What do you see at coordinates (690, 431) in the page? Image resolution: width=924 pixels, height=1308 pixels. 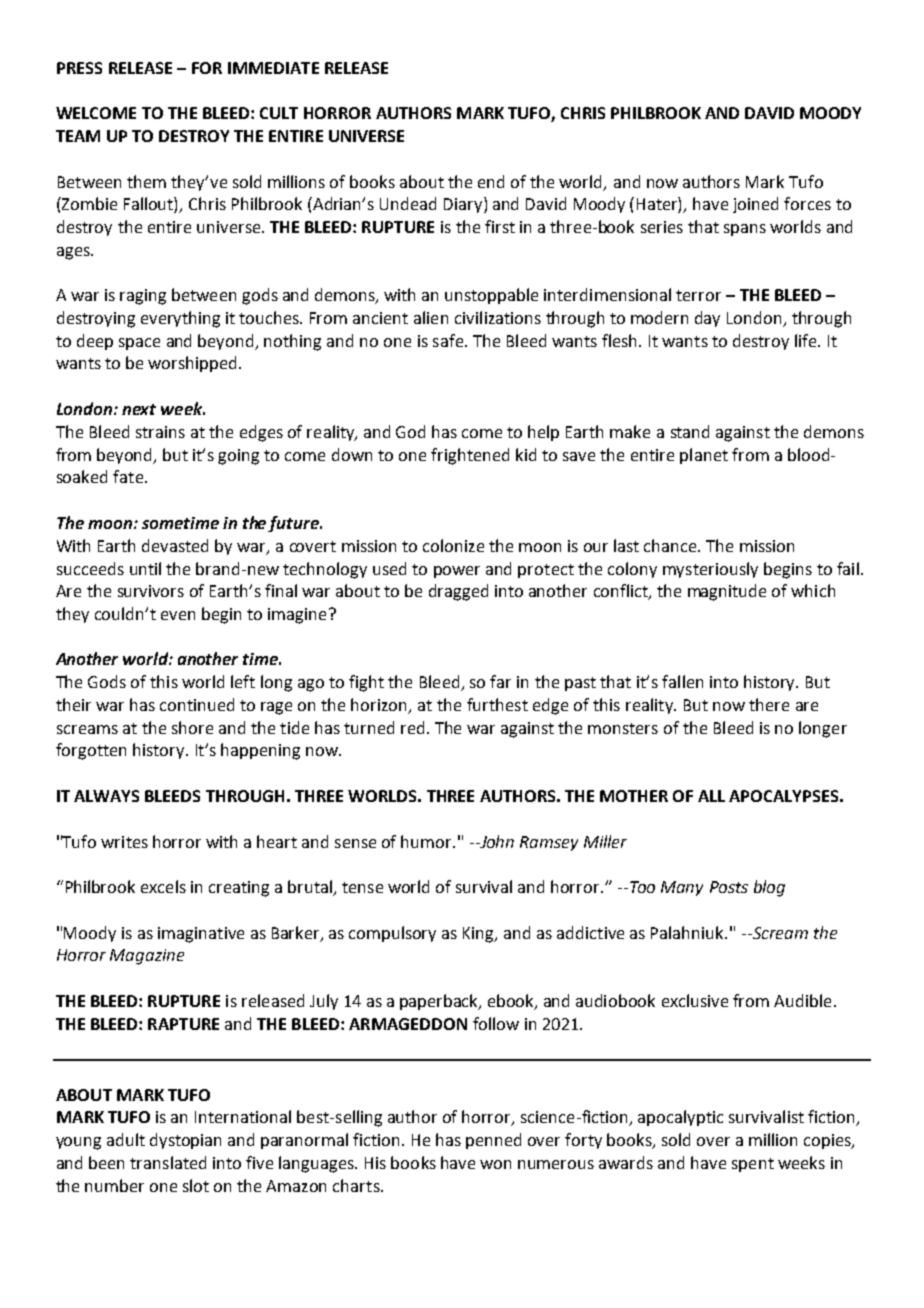 I see `stand` at bounding box center [690, 431].
